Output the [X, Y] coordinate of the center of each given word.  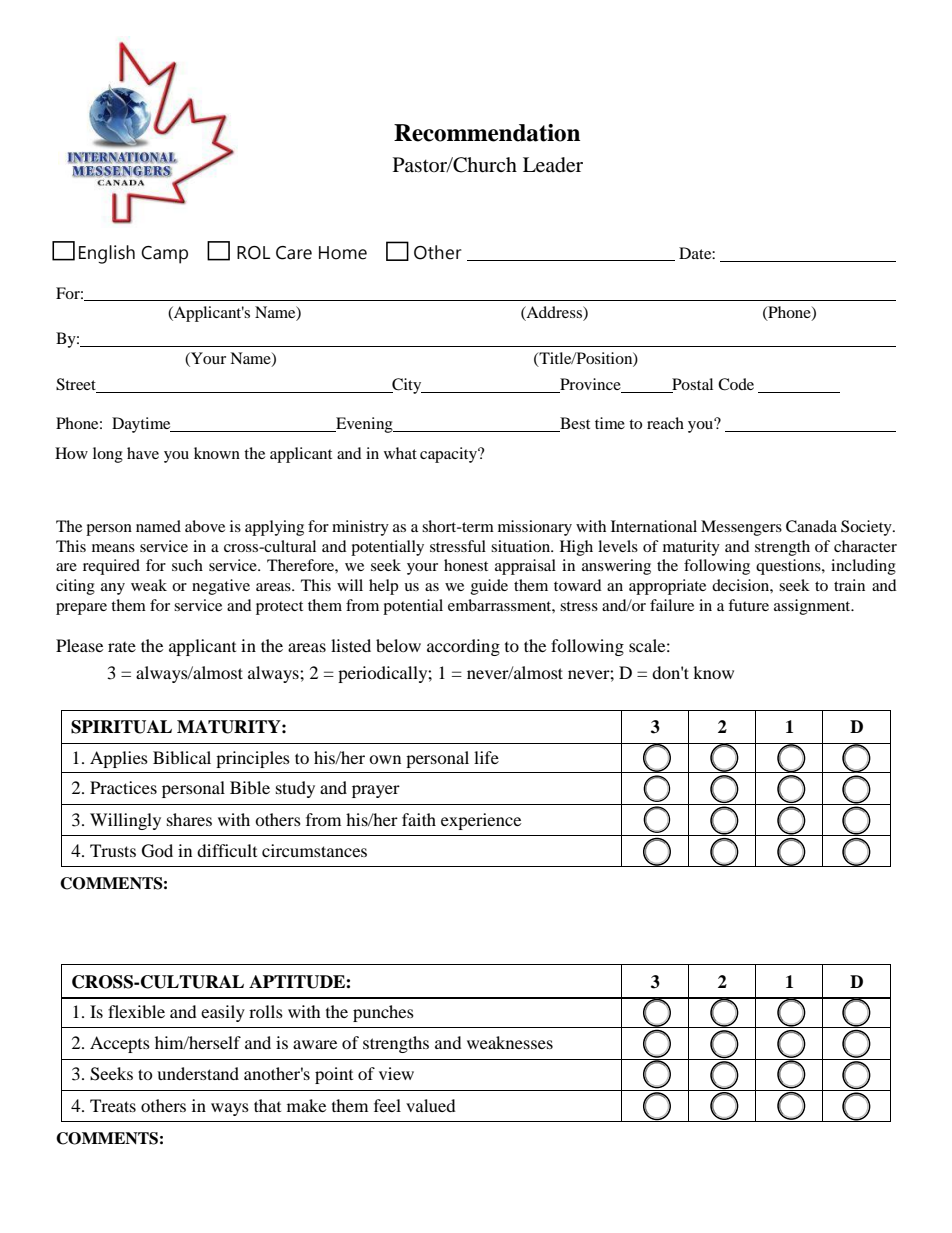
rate [122, 647]
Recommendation [487, 133]
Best [574, 424]
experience [481, 821]
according [463, 647]
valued [431, 1105]
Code [736, 384]
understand [198, 1073]
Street [76, 384]
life [486, 757]
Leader [553, 165]
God [157, 851]
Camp [164, 255]
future [748, 605]
